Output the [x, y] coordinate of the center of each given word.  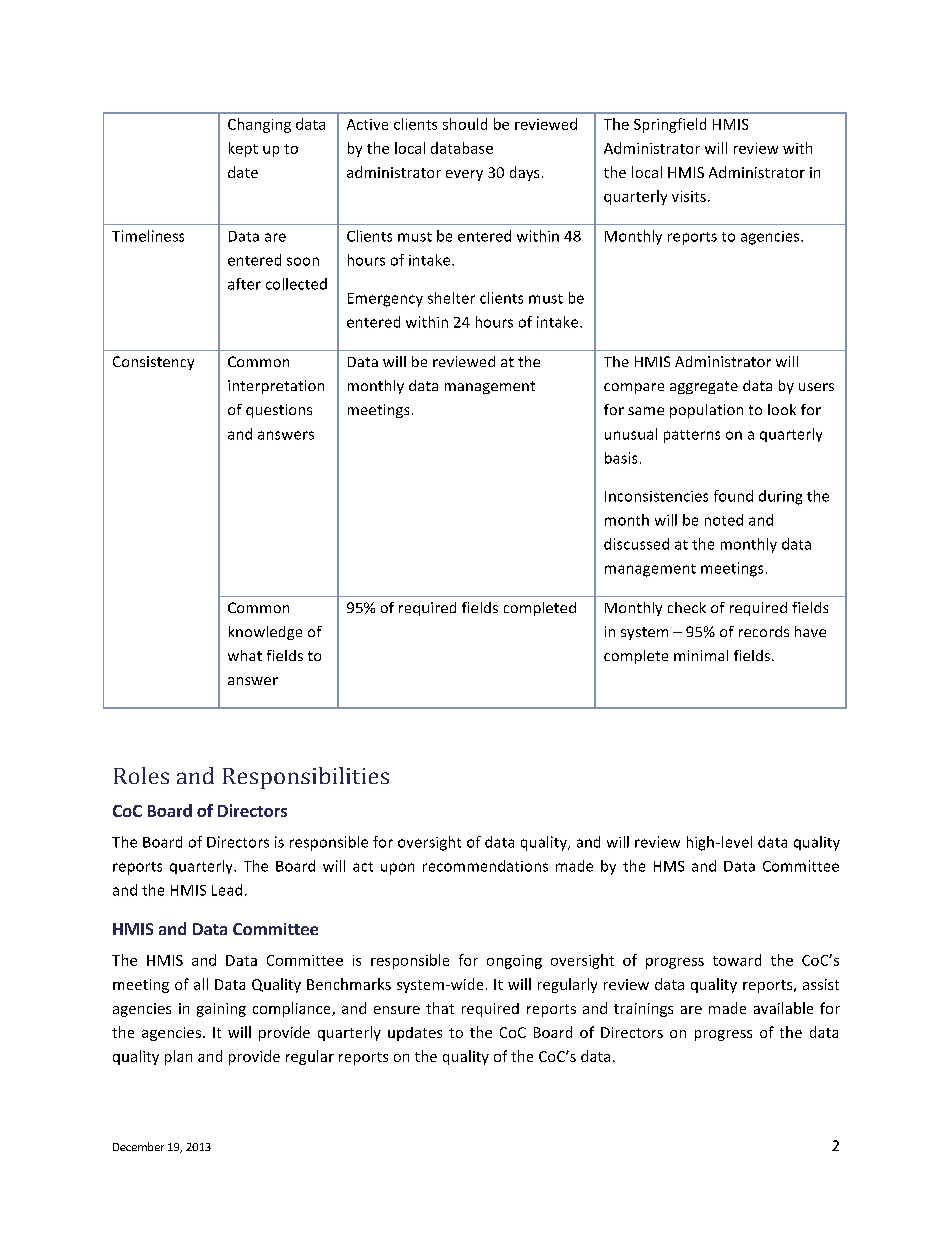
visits [689, 196]
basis [621, 458]
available [783, 1008]
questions [279, 411]
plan [178, 1057]
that [440, 1008]
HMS [669, 866]
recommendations [485, 866]
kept [243, 149]
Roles [141, 775]
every [464, 175]
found [733, 496]
